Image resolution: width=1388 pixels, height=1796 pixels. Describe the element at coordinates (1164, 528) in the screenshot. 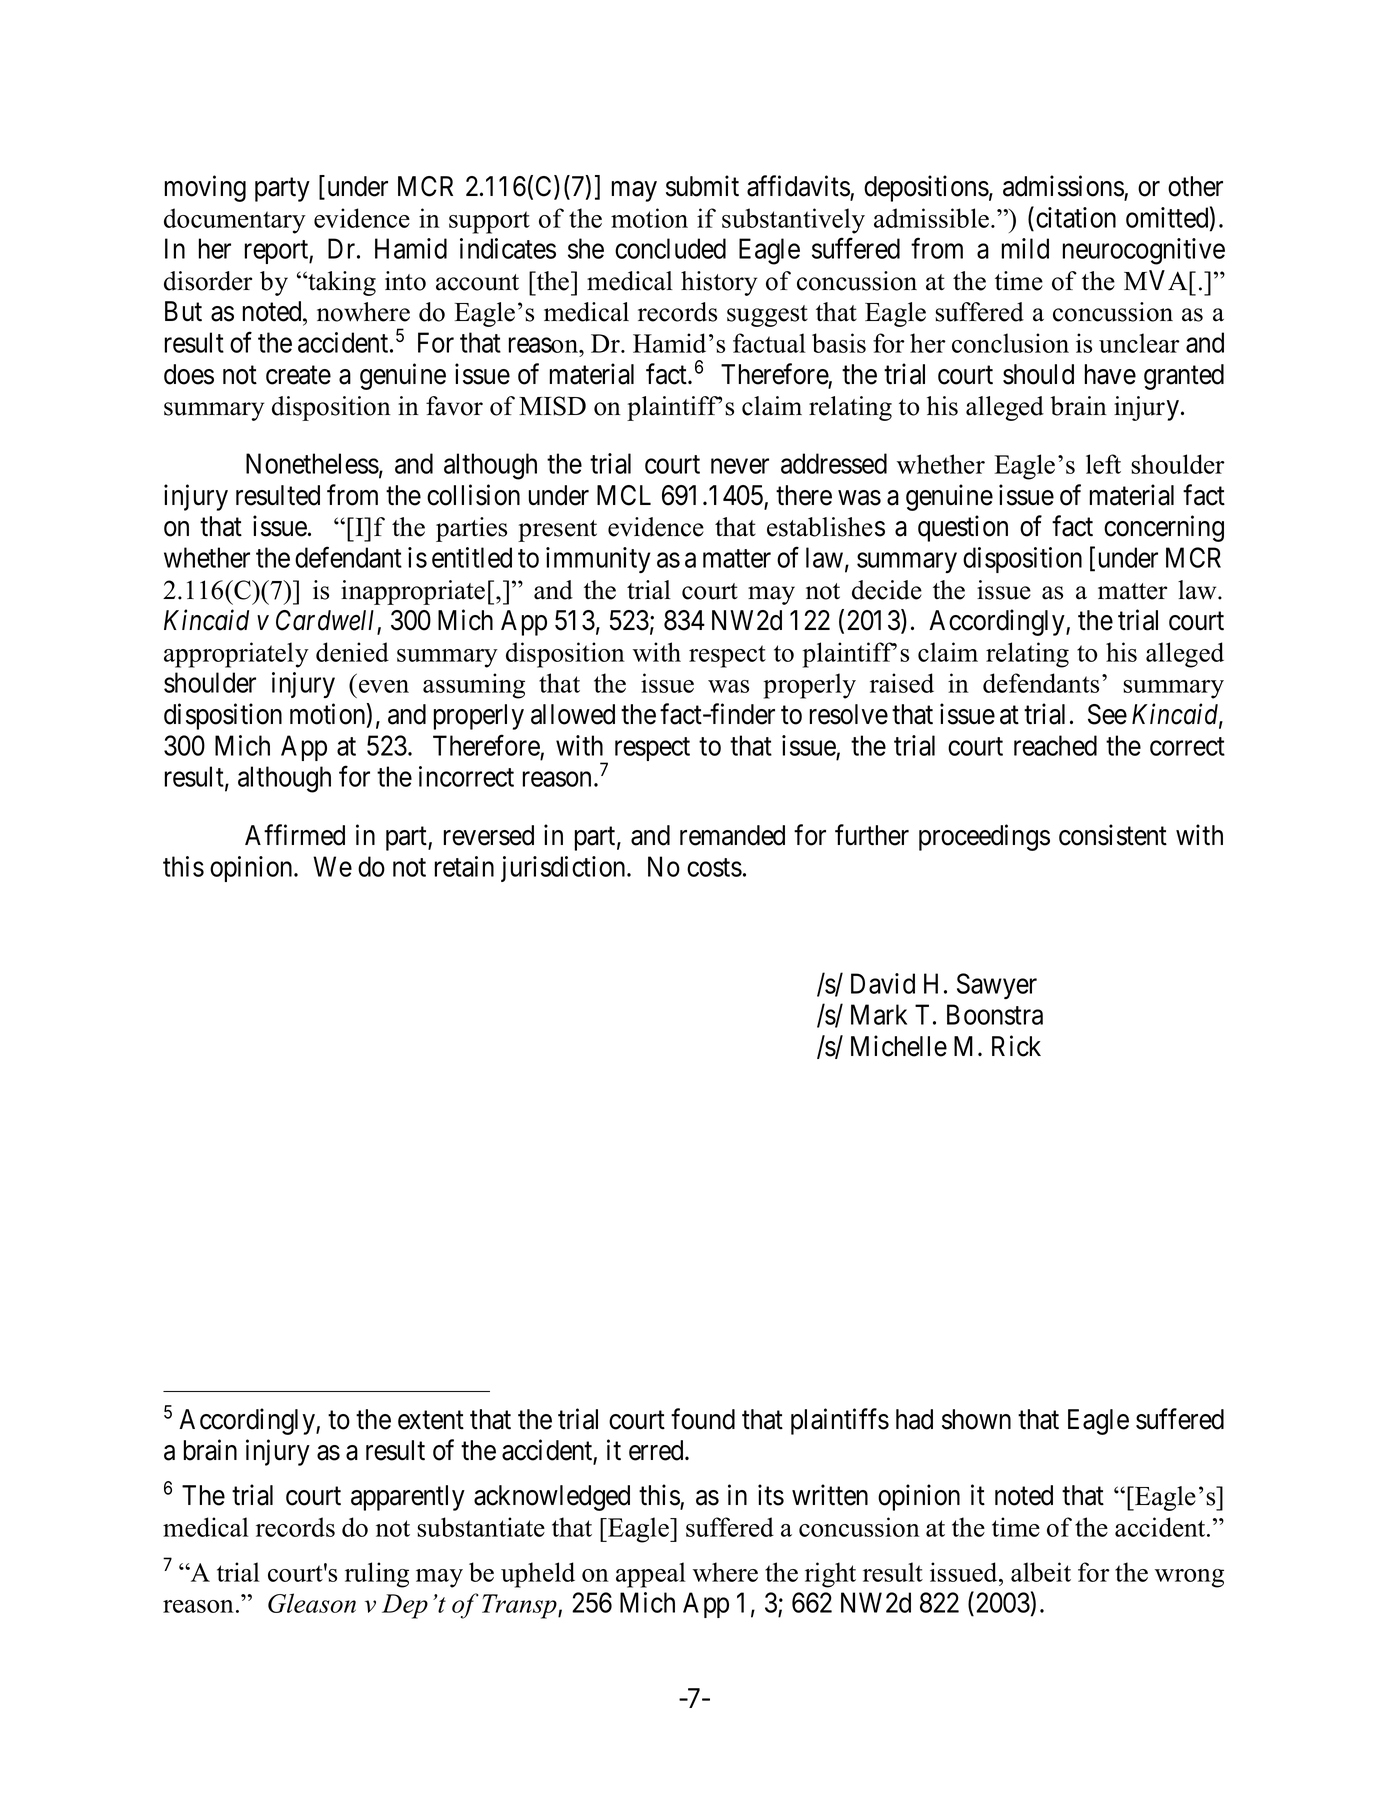

I see `concerning` at that location.
